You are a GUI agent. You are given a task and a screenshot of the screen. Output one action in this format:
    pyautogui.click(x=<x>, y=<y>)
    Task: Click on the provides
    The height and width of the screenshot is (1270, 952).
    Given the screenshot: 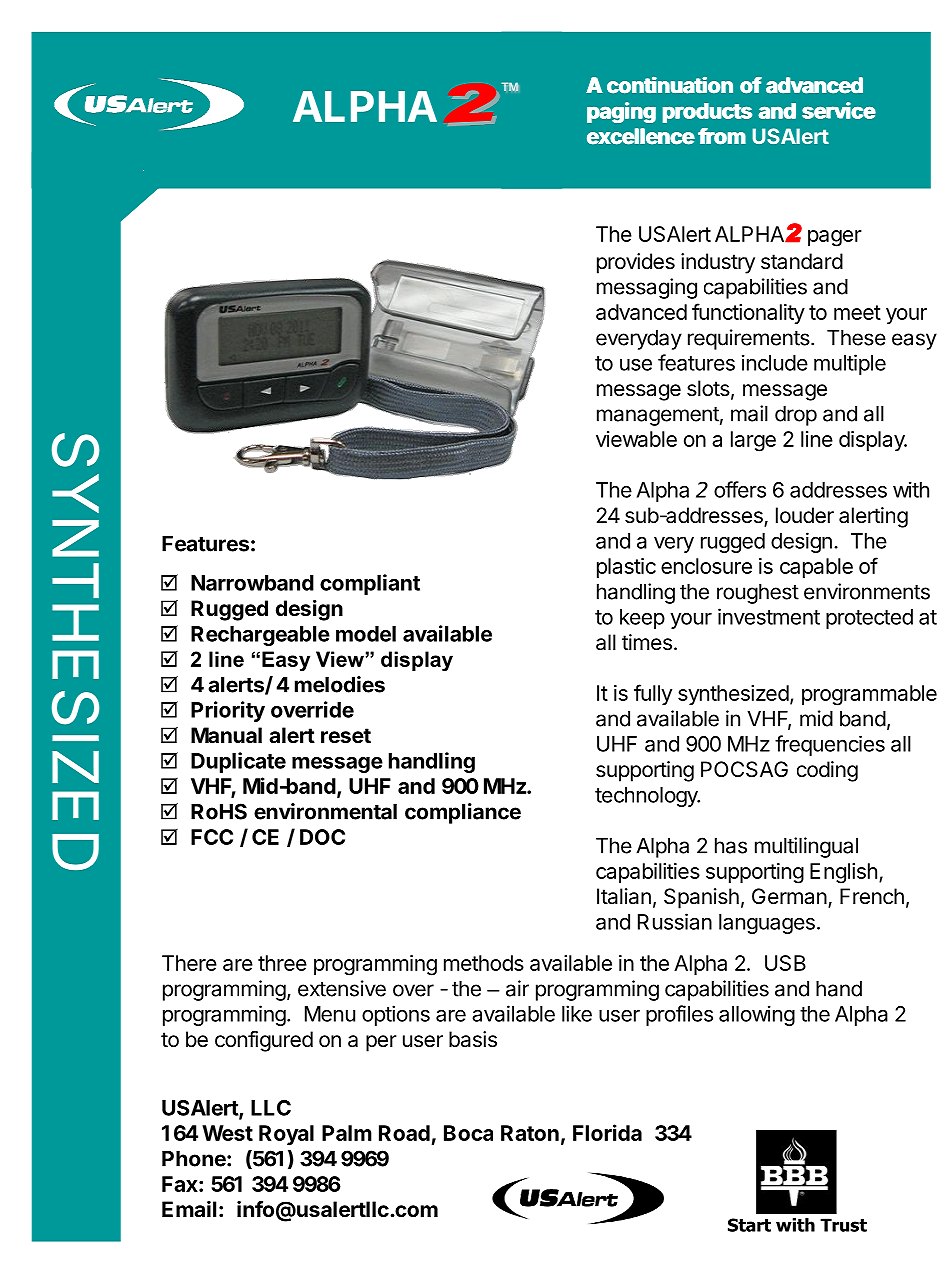 What is the action you would take?
    pyautogui.click(x=636, y=263)
